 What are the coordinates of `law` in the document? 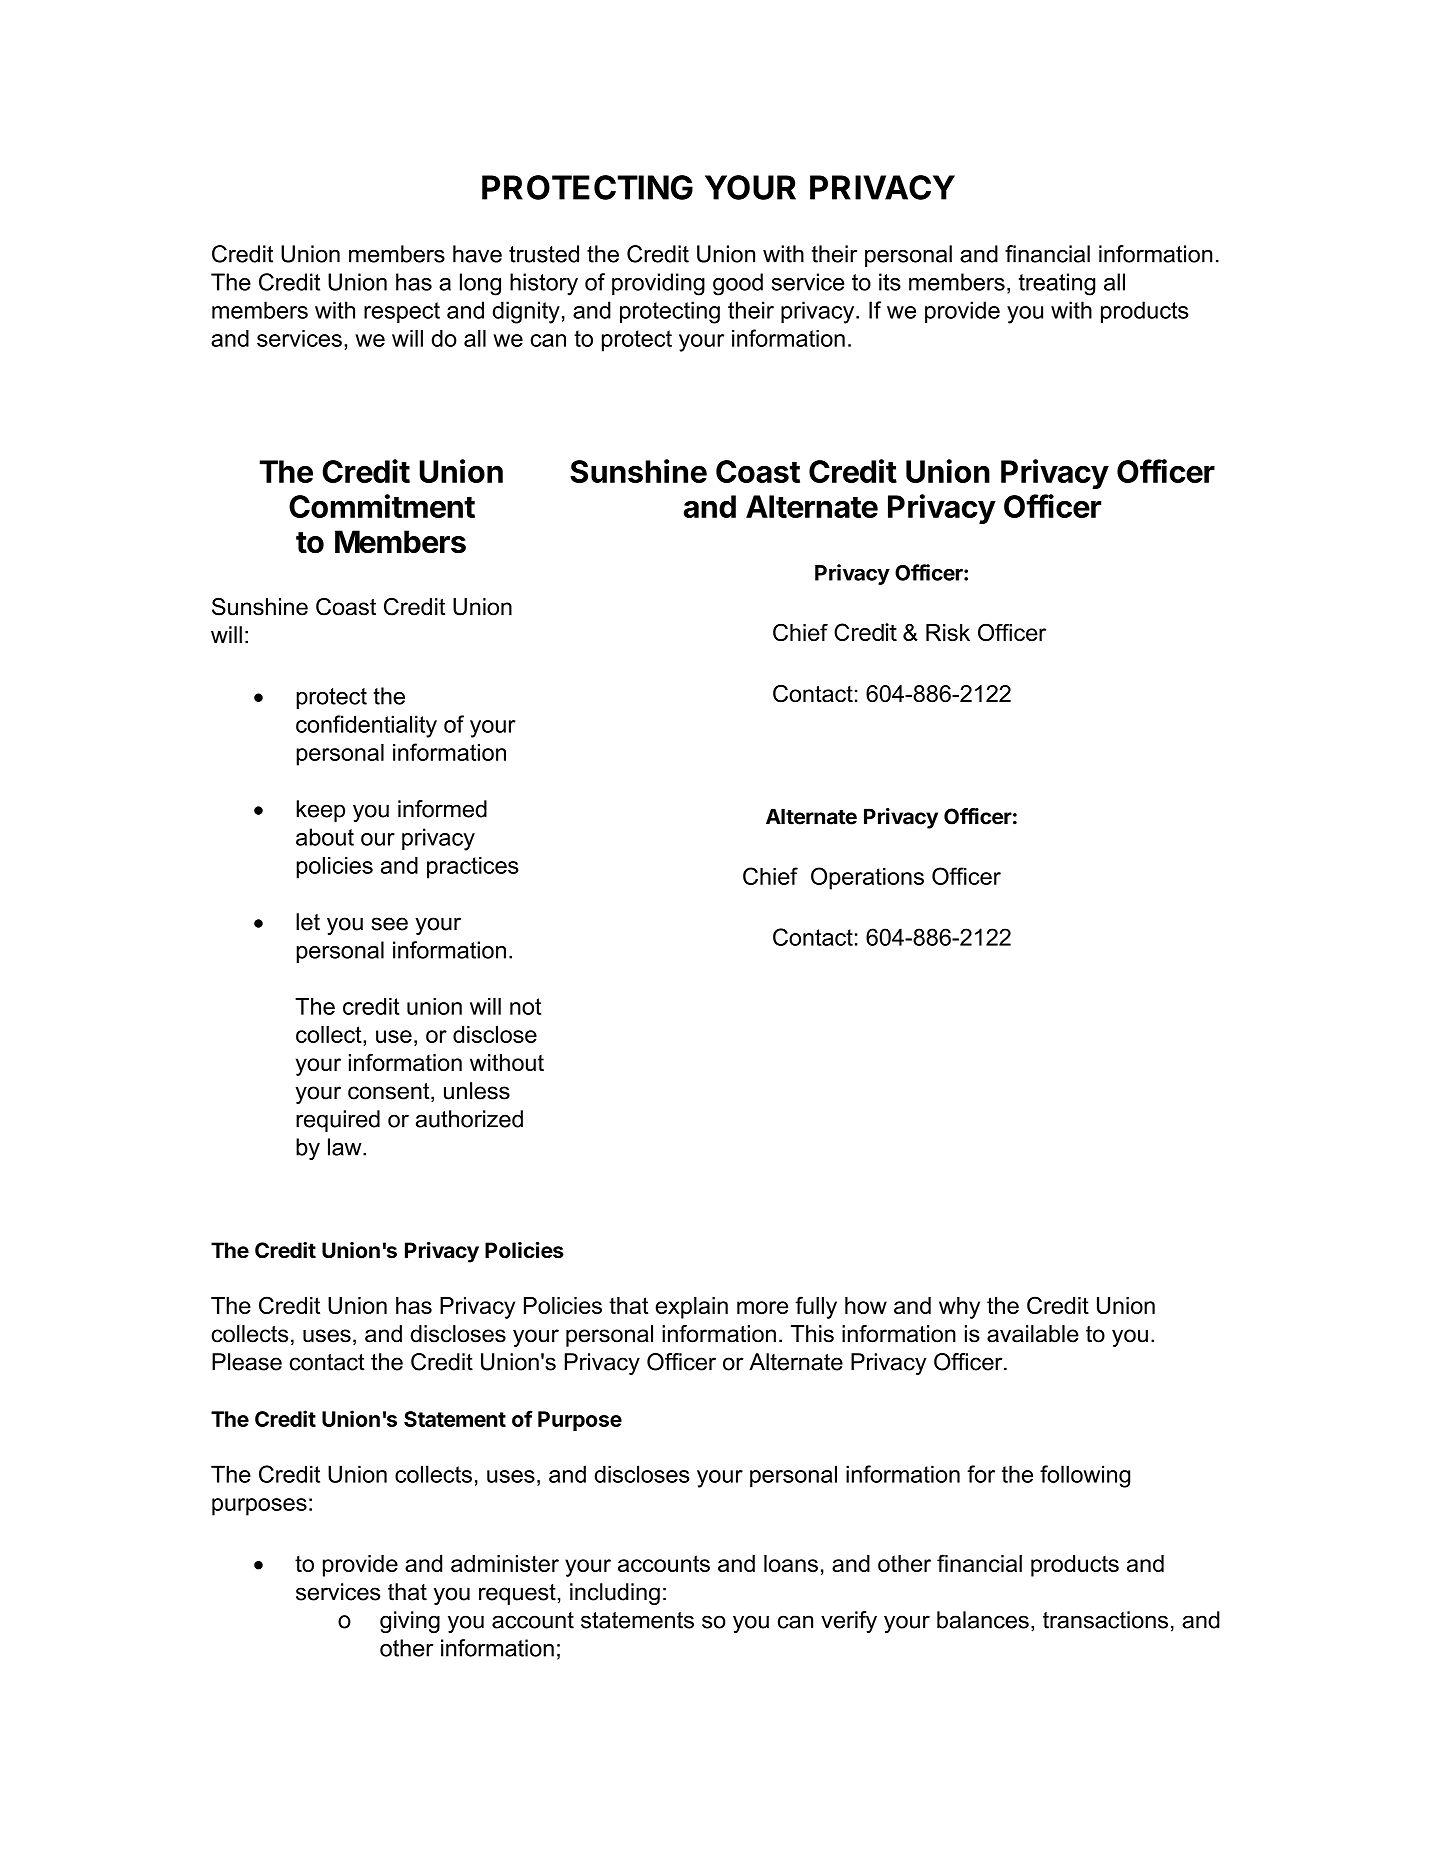 It's located at (346, 1147).
